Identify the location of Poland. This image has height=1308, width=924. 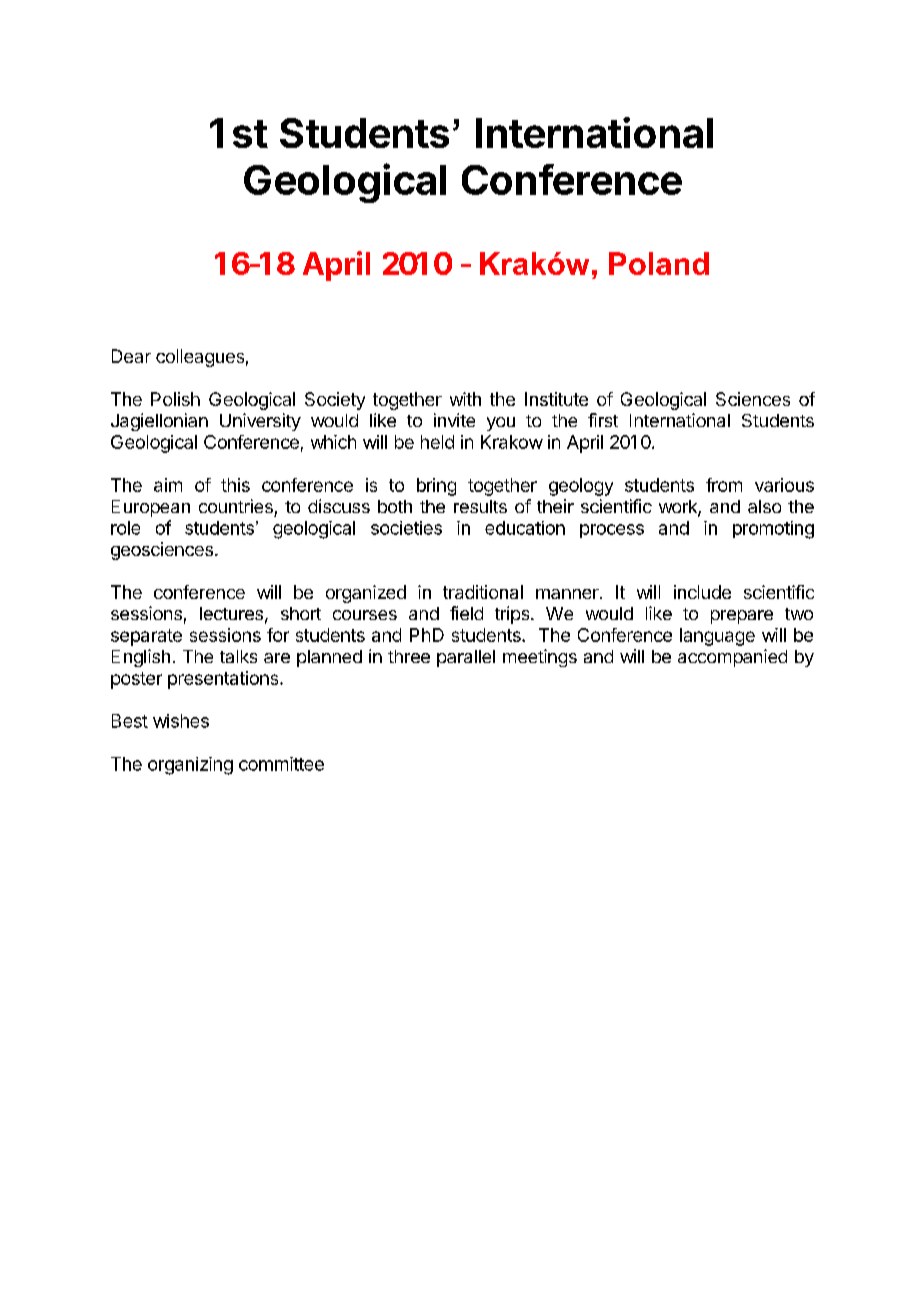
(659, 263).
